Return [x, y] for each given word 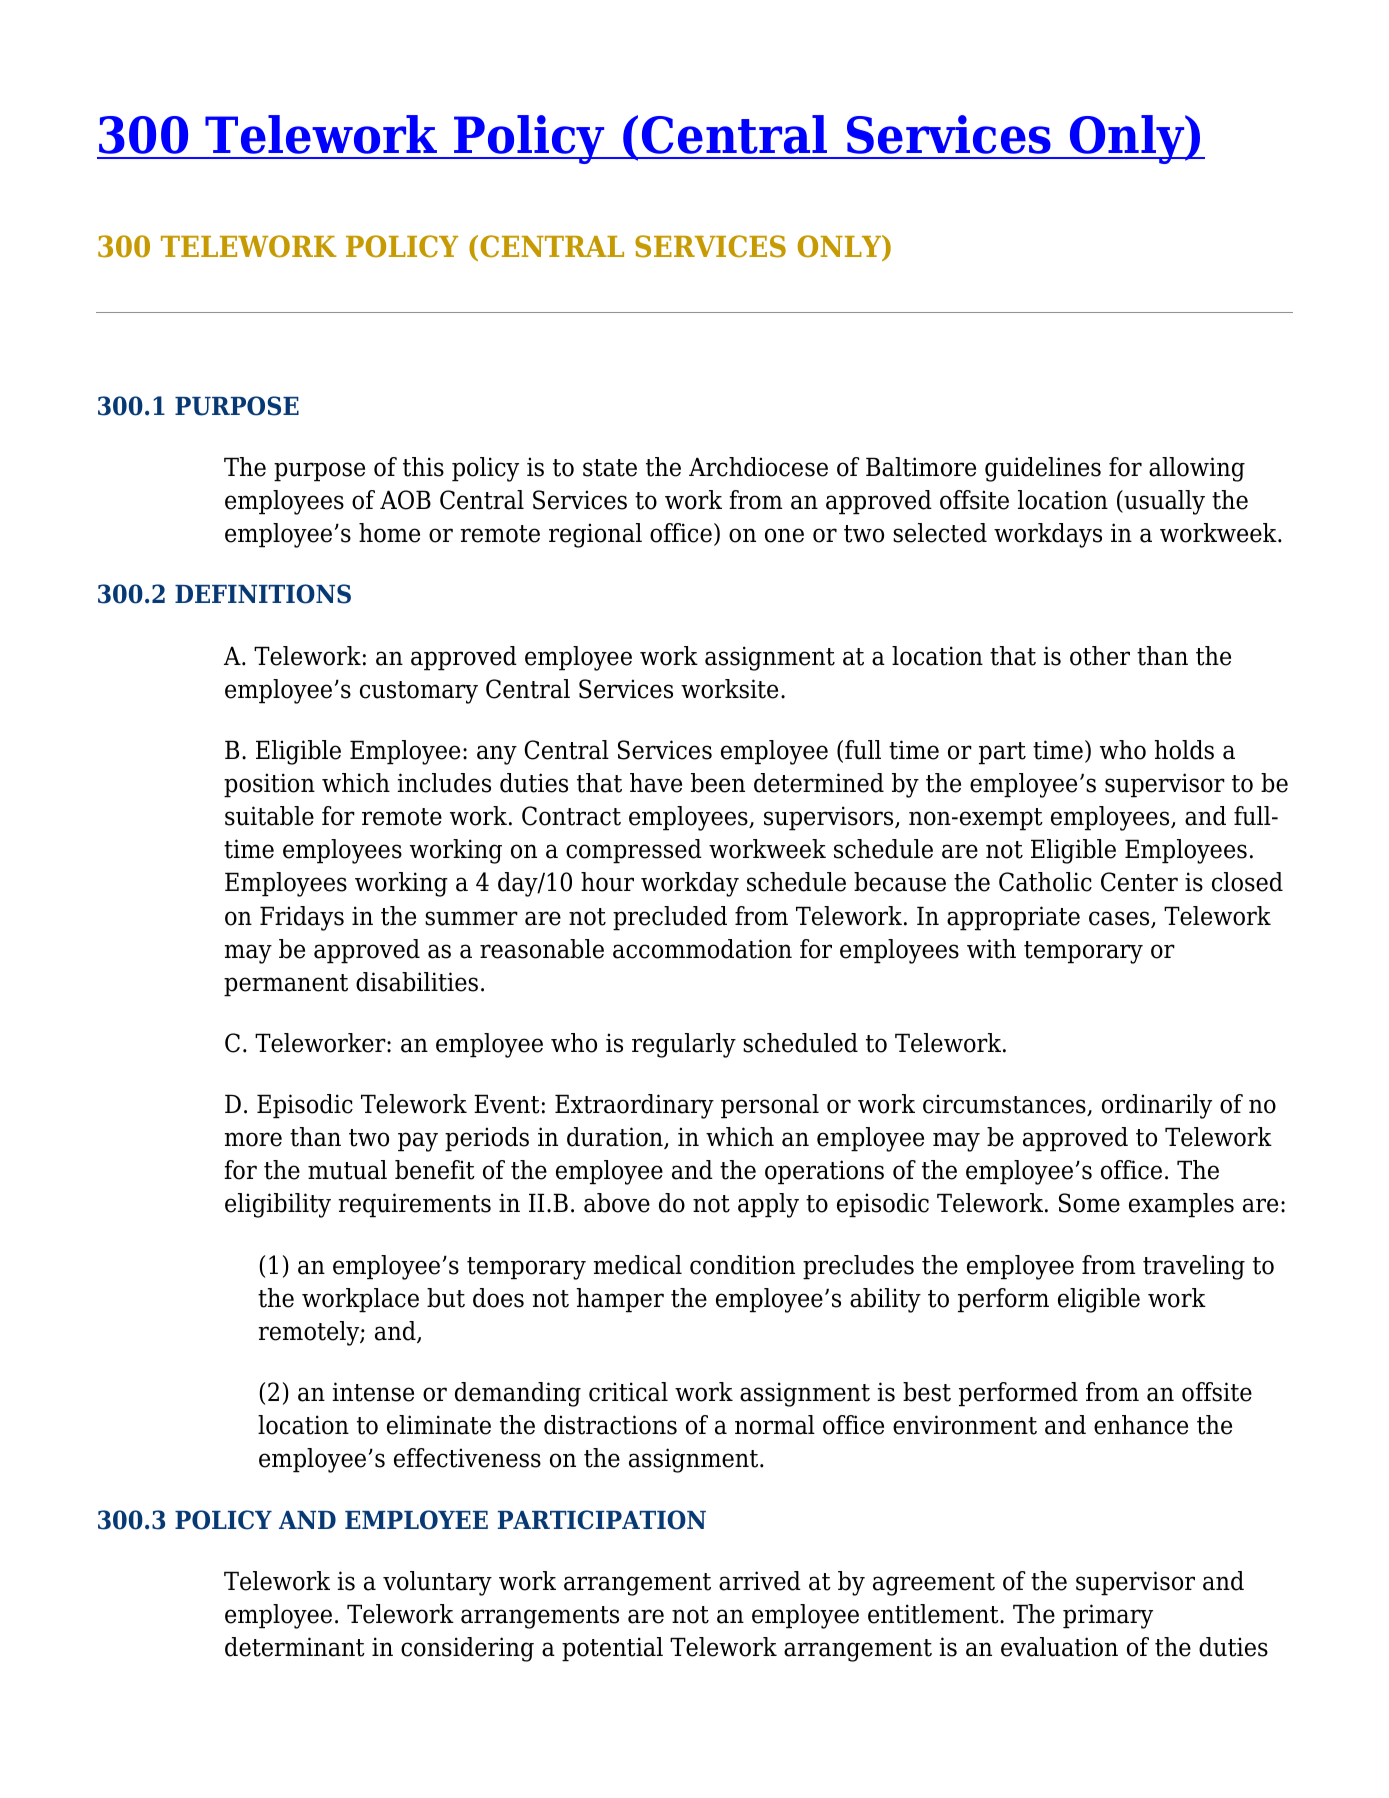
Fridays [302, 918]
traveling [1194, 1267]
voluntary [437, 1583]
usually [1163, 502]
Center [1139, 882]
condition [742, 1265]
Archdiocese [758, 467]
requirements [415, 1205]
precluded [670, 918]
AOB [405, 500]
